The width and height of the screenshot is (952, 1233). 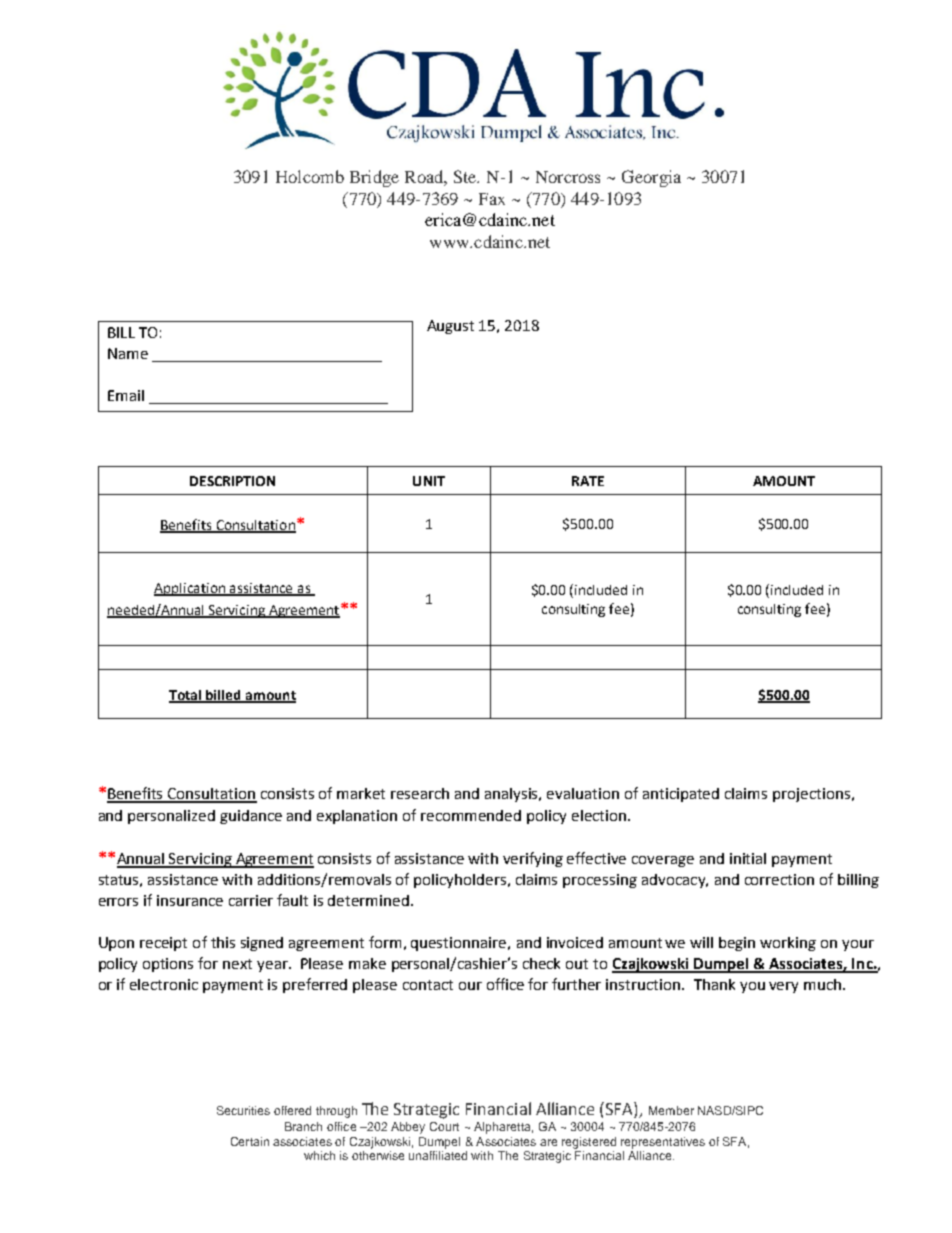 I want to click on projections, so click(x=811, y=795).
